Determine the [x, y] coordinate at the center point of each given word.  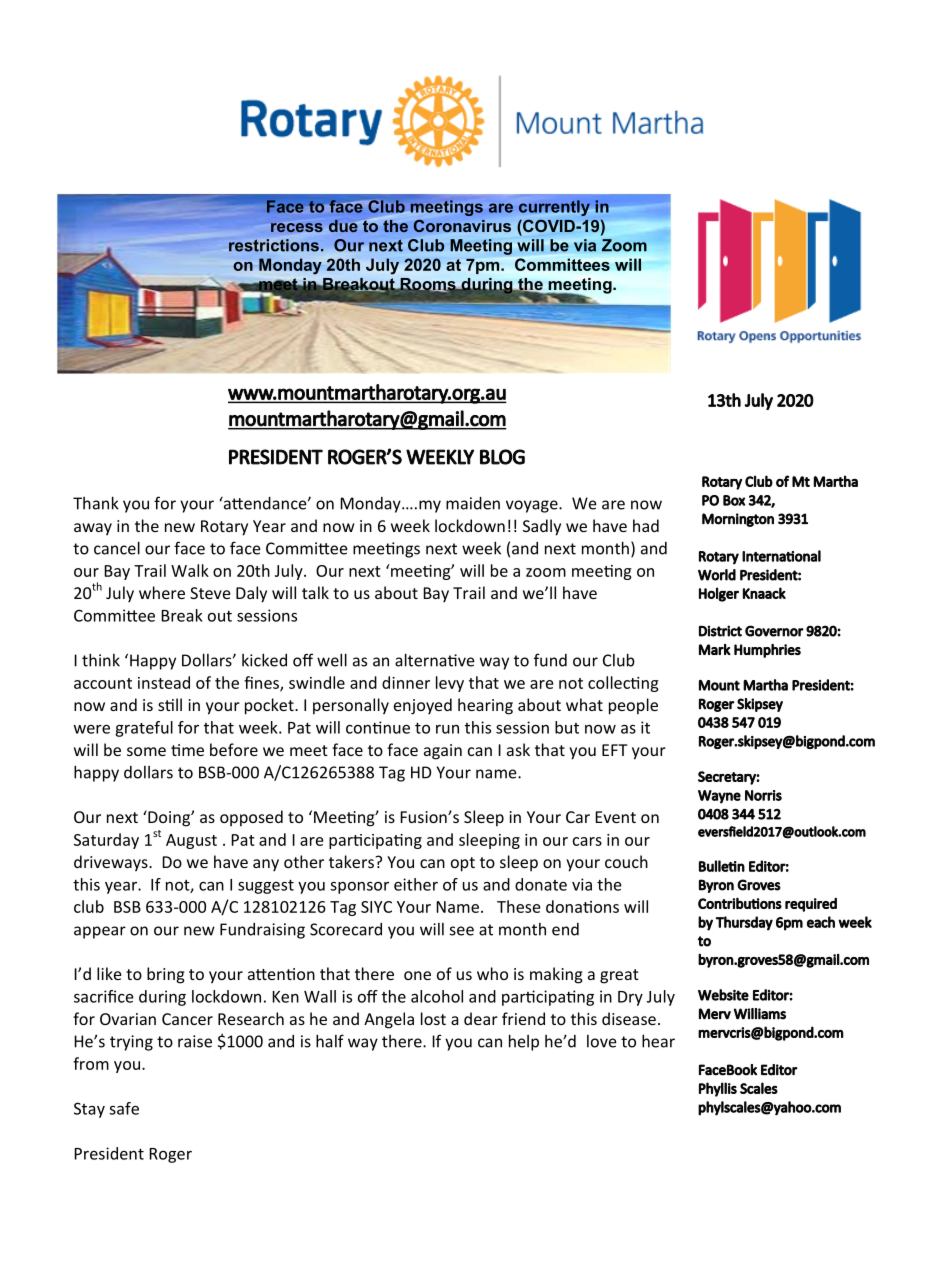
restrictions [274, 245]
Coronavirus [462, 225]
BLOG [502, 457]
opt [463, 864]
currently [554, 208]
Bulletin [722, 866]
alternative [435, 660]
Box [734, 500]
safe [124, 1108]
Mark [715, 649]
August [191, 841]
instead [164, 682]
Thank [96, 503]
